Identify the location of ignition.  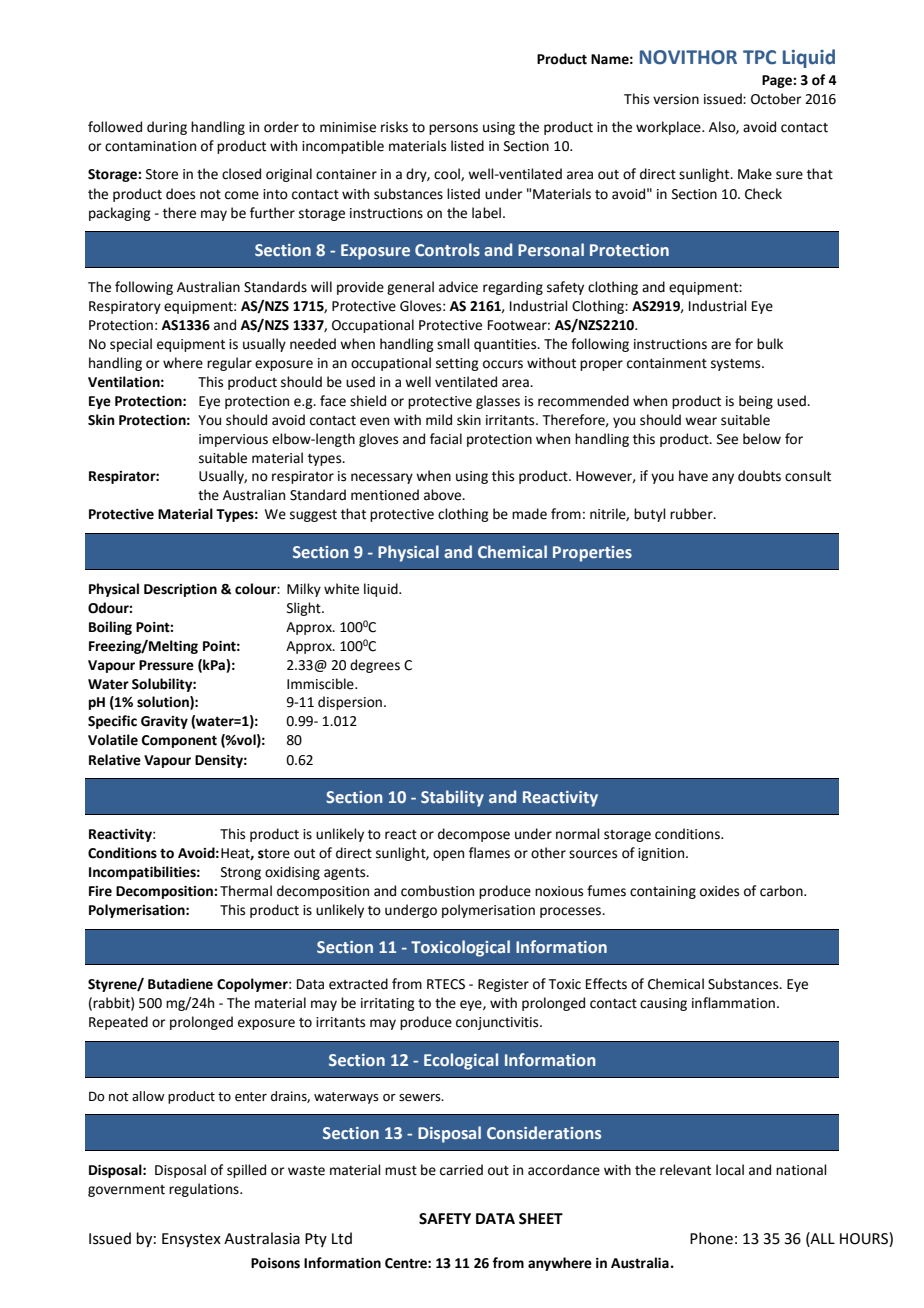
(662, 854).
